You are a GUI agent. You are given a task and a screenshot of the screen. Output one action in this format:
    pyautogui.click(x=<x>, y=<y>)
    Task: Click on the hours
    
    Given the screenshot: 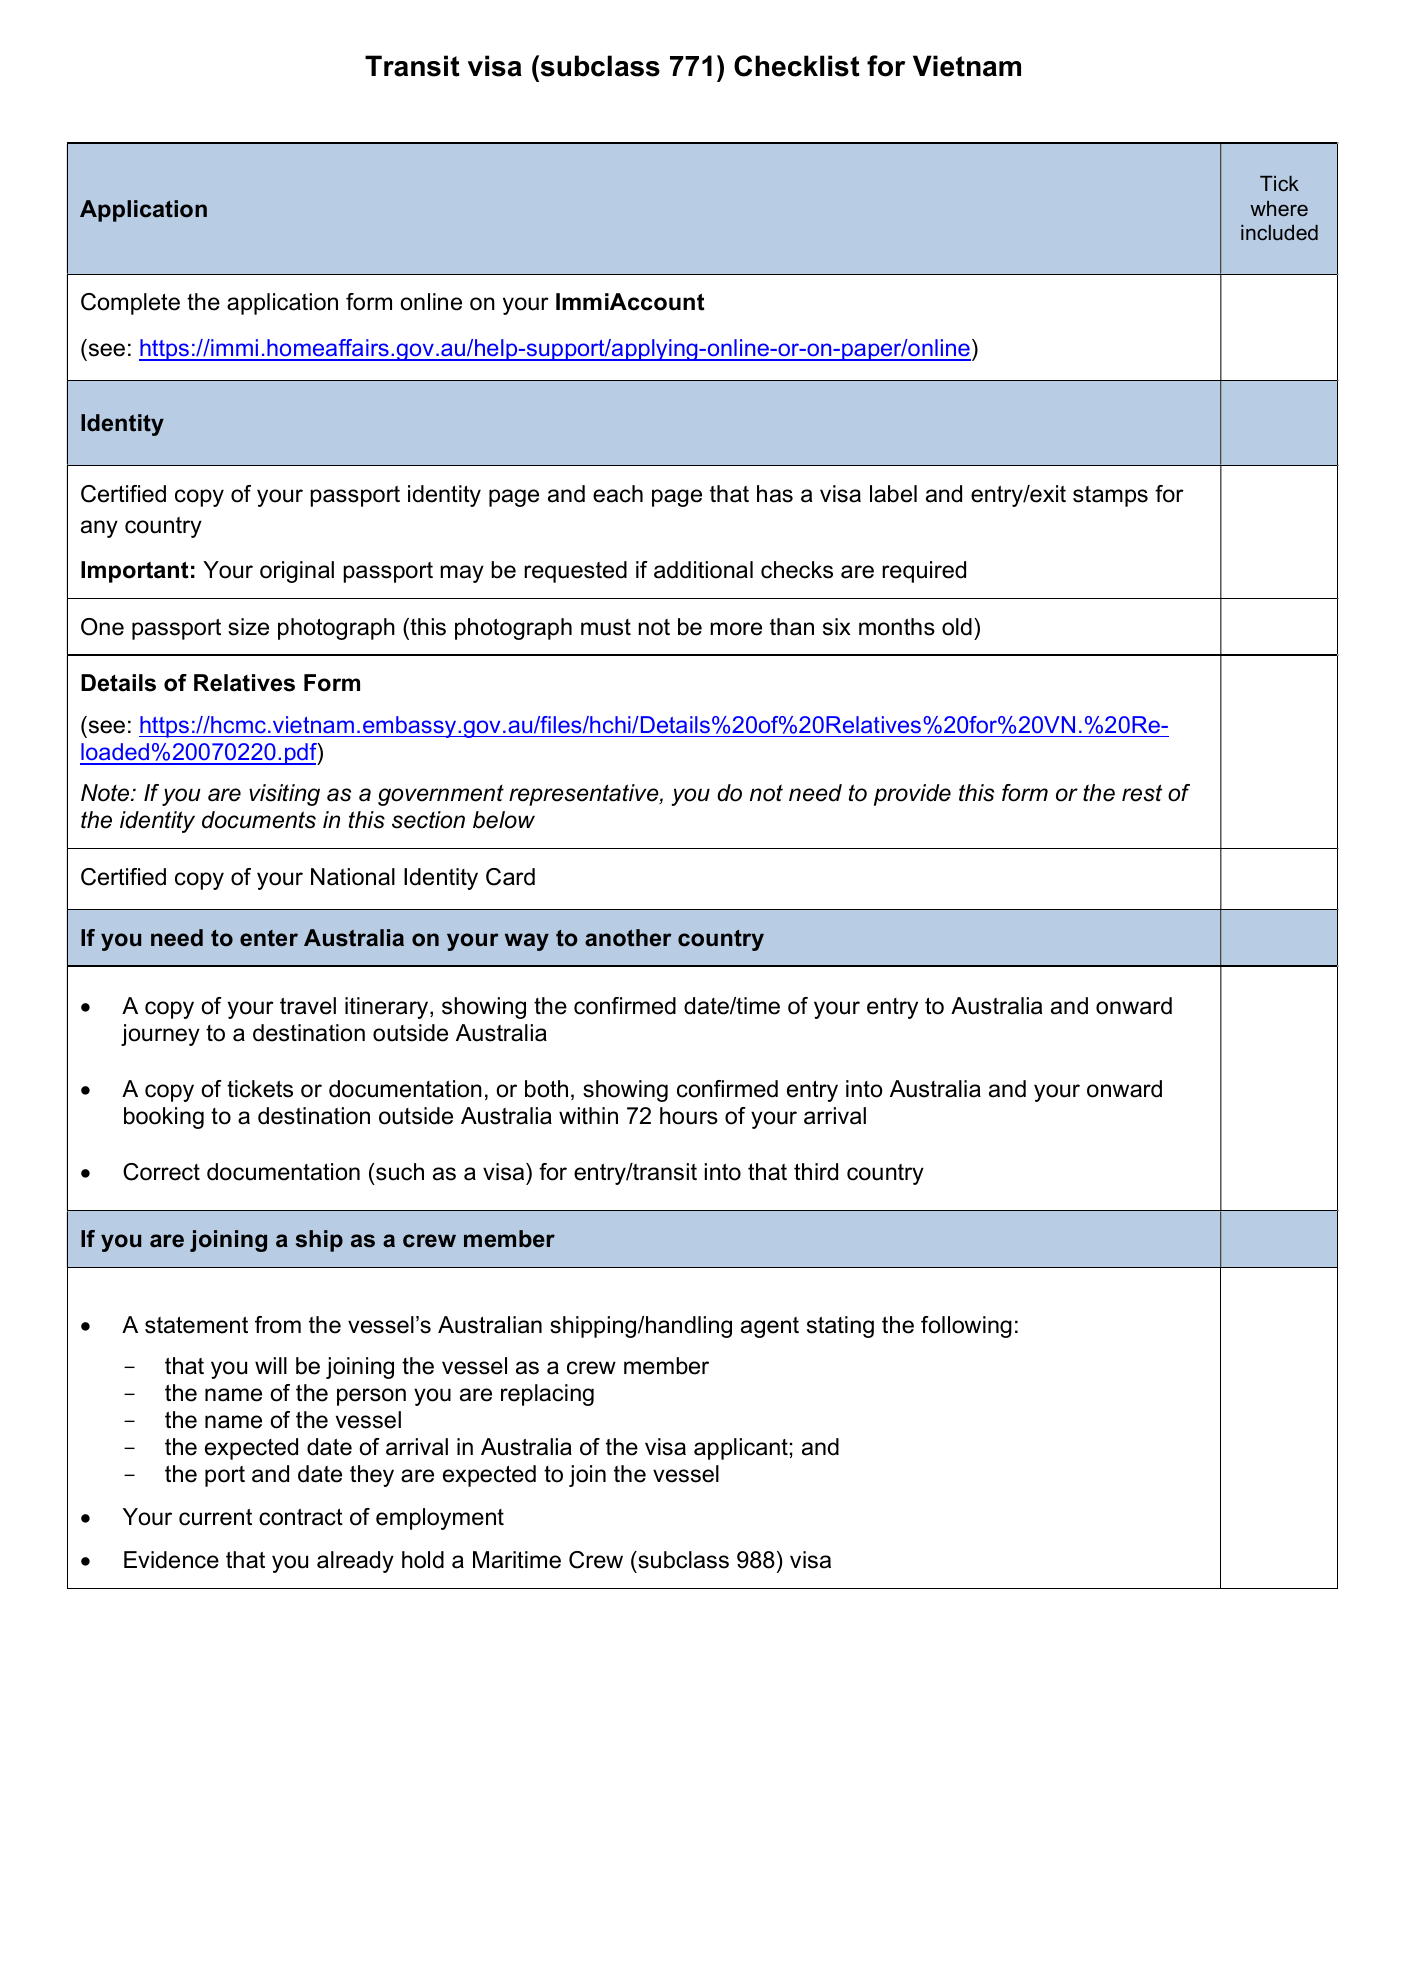 What is the action you would take?
    pyautogui.click(x=689, y=1116)
